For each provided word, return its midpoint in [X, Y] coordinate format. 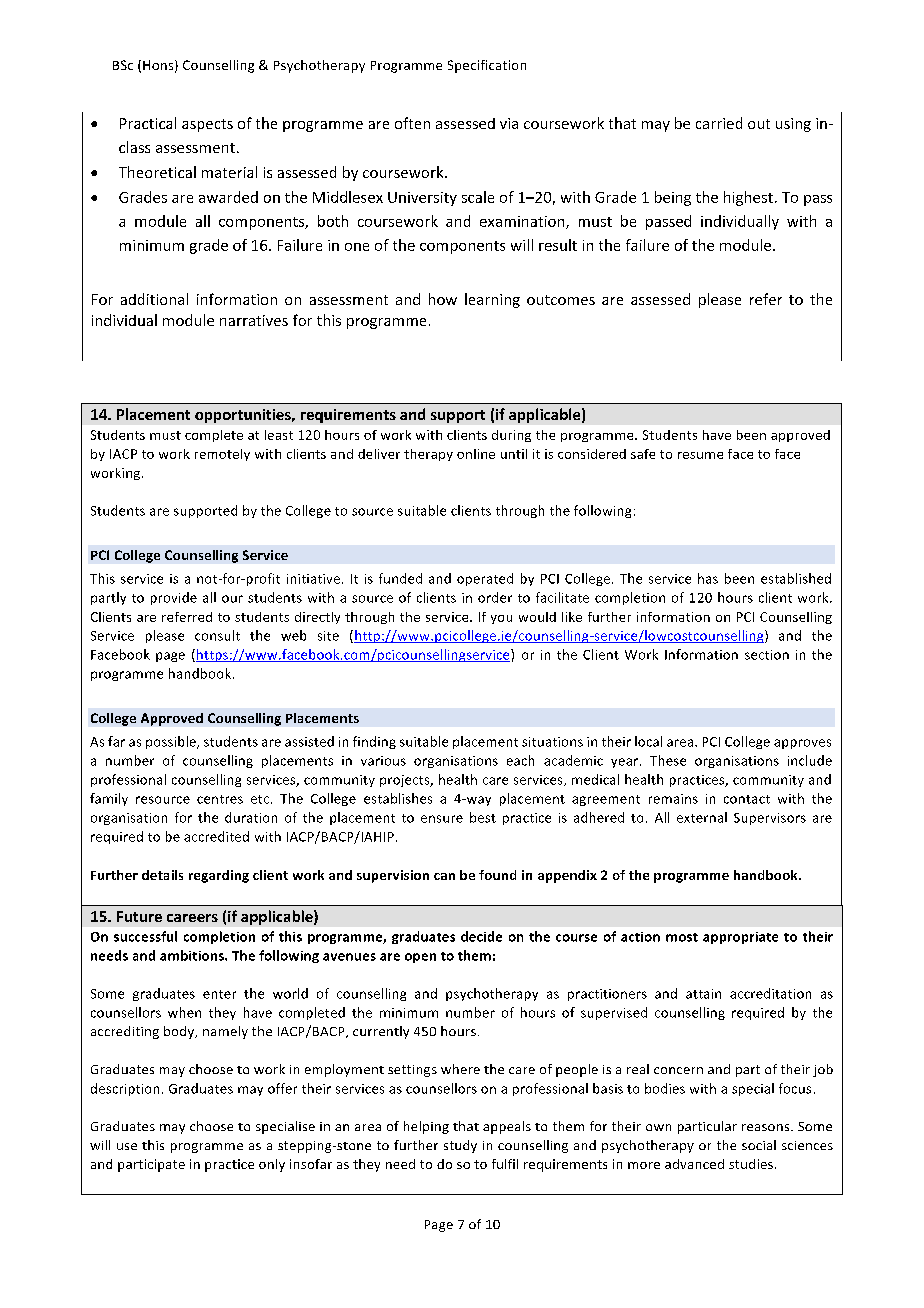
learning [492, 300]
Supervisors [770, 819]
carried [719, 123]
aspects [207, 125]
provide [174, 598]
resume [700, 455]
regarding [219, 876]
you [501, 619]
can [444, 876]
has [708, 578]
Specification [487, 66]
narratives [254, 320]
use [127, 1146]
